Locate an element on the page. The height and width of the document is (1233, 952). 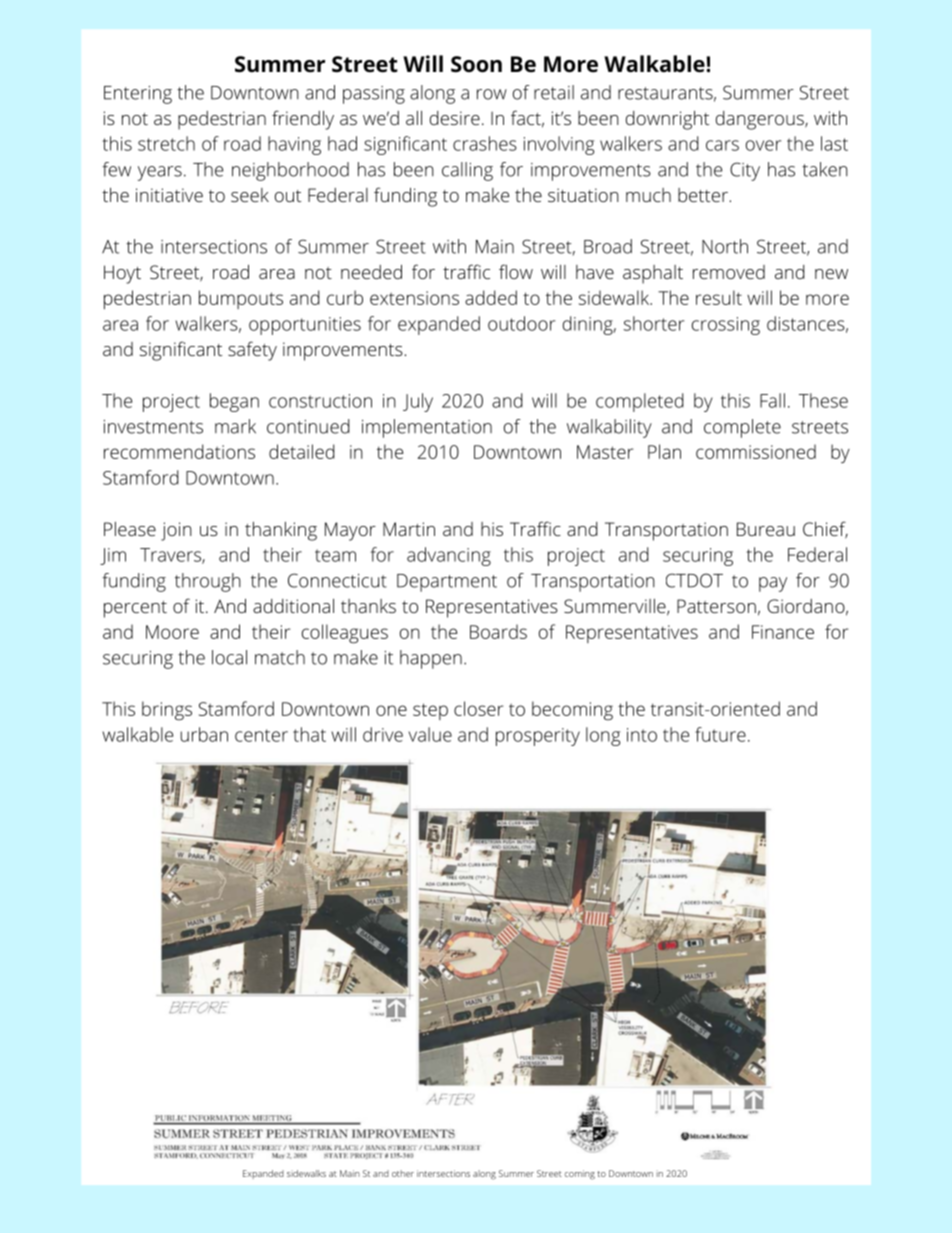
value is located at coordinates (430, 734).
